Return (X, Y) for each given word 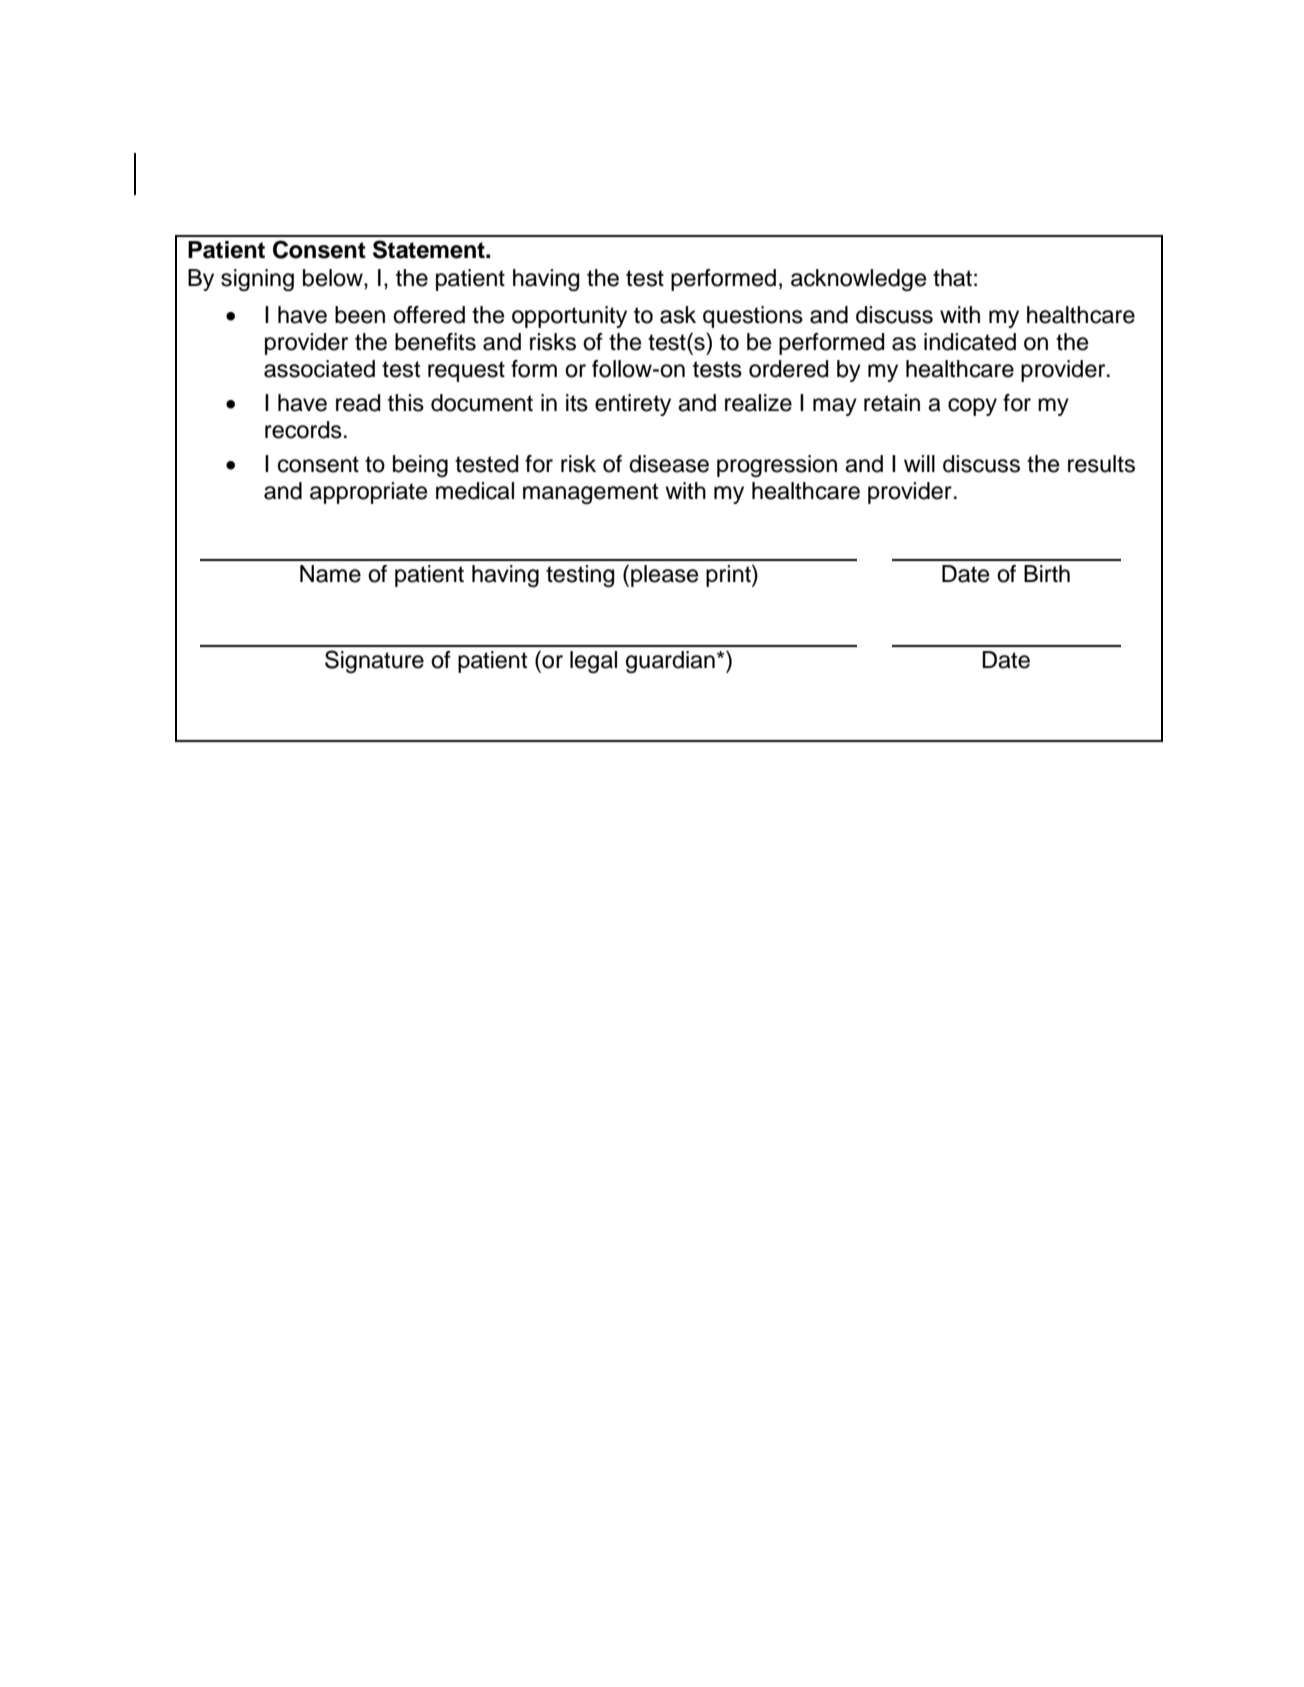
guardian (670, 662)
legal (593, 662)
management (590, 493)
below (334, 278)
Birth (1047, 573)
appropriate (368, 493)
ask (678, 315)
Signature (374, 661)
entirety (633, 405)
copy (972, 407)
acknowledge (858, 280)
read (358, 403)
